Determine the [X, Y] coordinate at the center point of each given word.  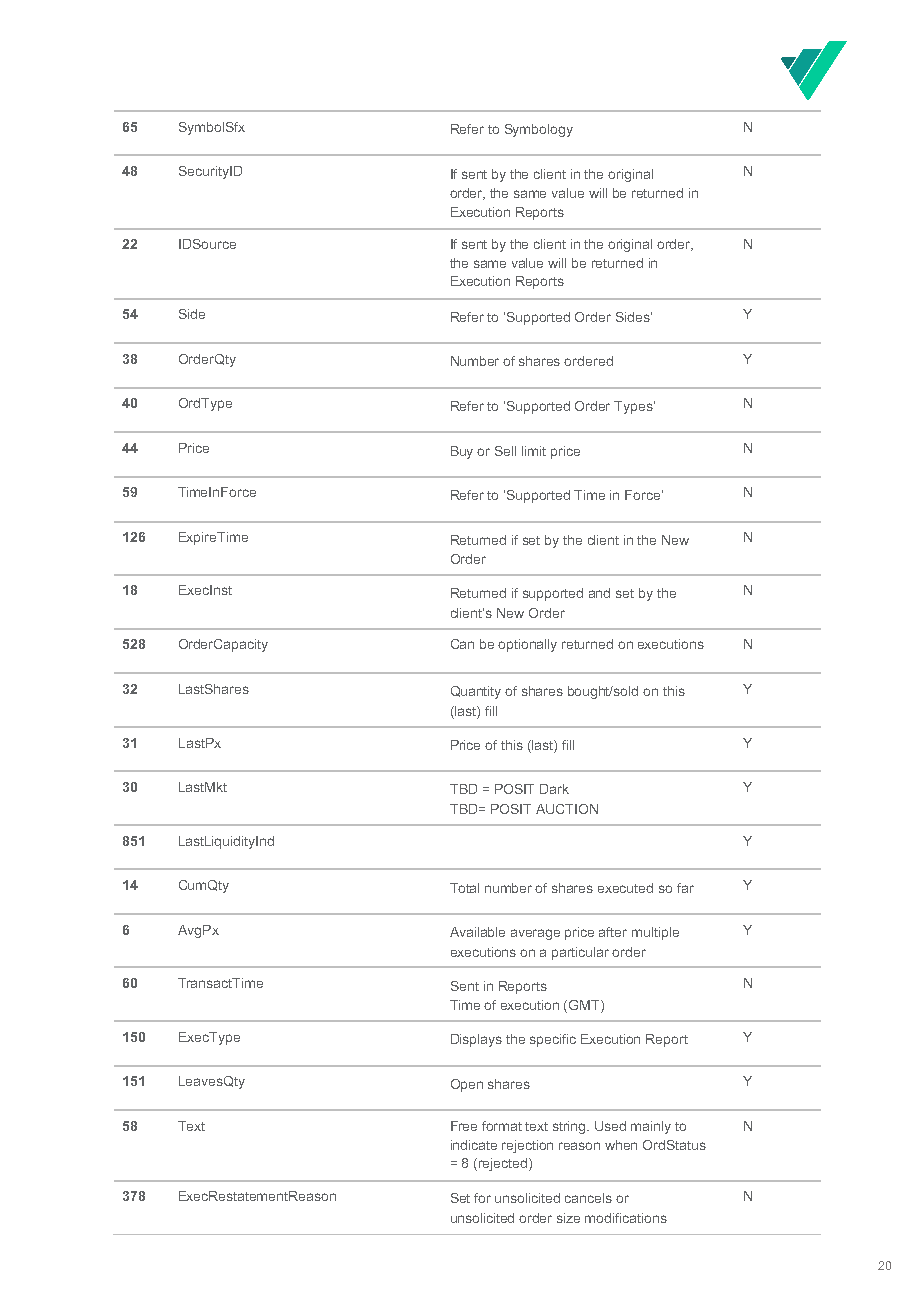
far [685, 888]
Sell [505, 451]
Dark [554, 789]
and [599, 593]
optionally [527, 645]
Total [464, 888]
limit [534, 451]
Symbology [539, 130]
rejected [504, 1164]
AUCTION [567, 809]
